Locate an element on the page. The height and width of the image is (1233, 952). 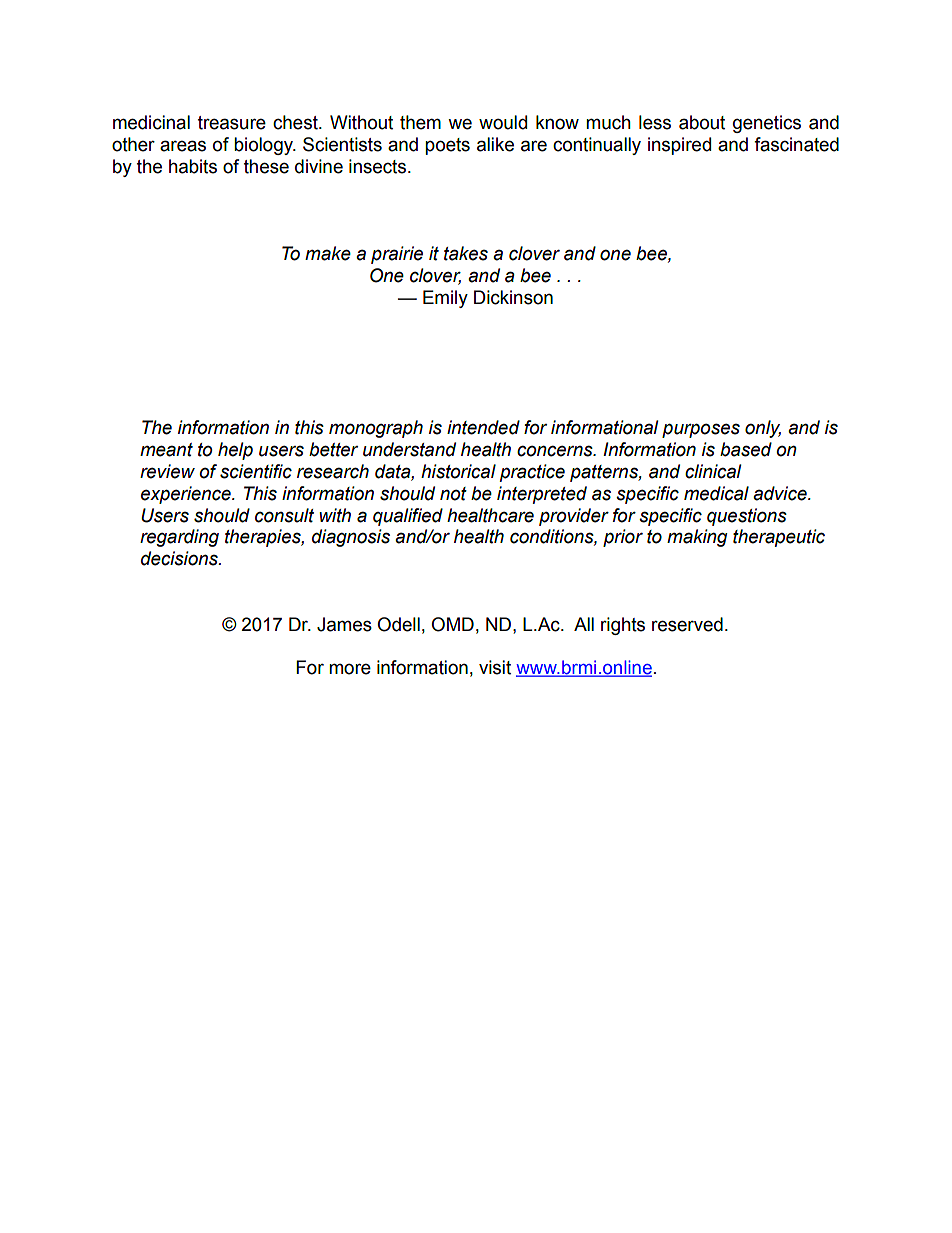
areas is located at coordinates (183, 146).
